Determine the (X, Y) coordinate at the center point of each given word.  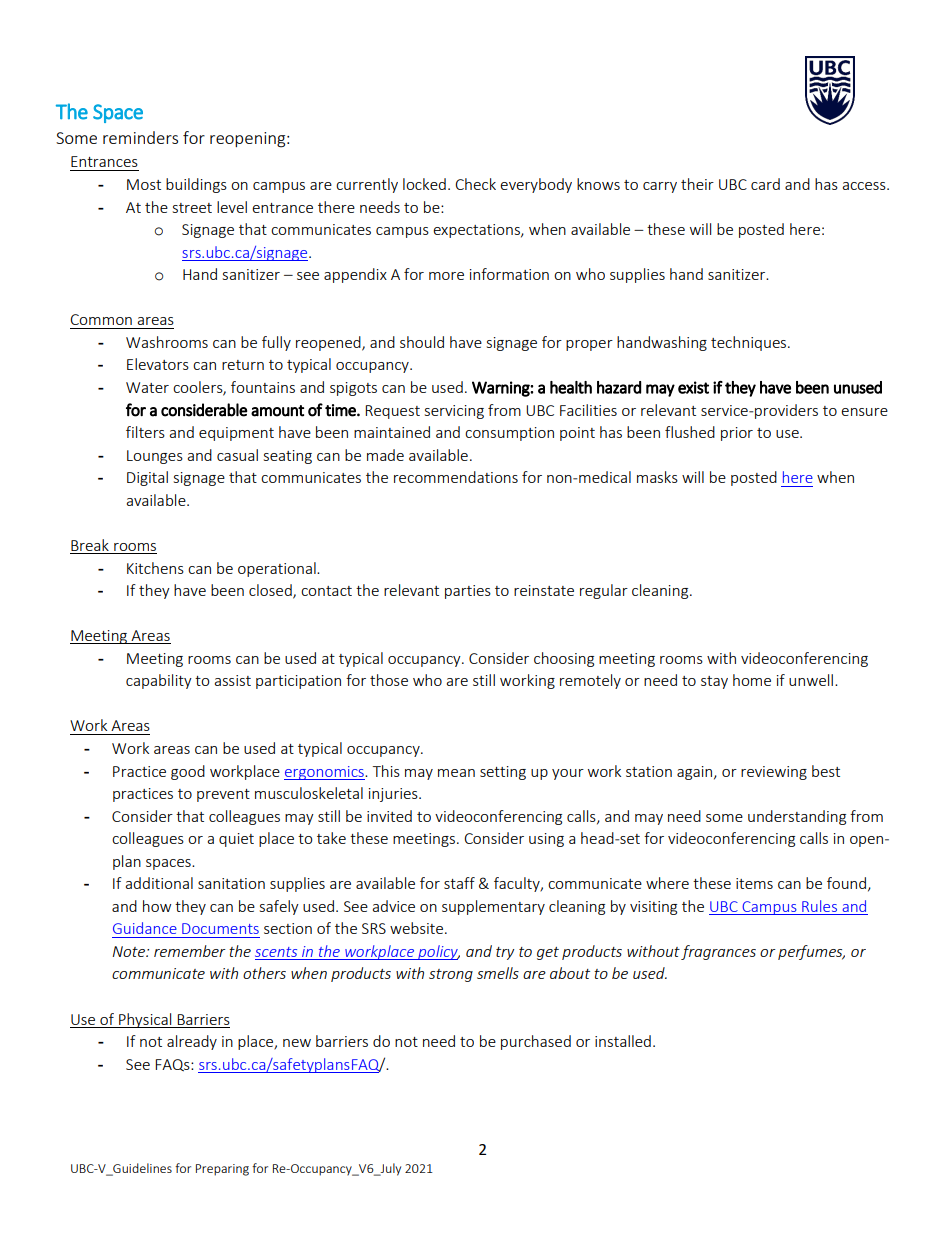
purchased (536, 1042)
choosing (564, 659)
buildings (196, 185)
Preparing (222, 1170)
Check (475, 184)
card (765, 184)
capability (159, 681)
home (752, 680)
